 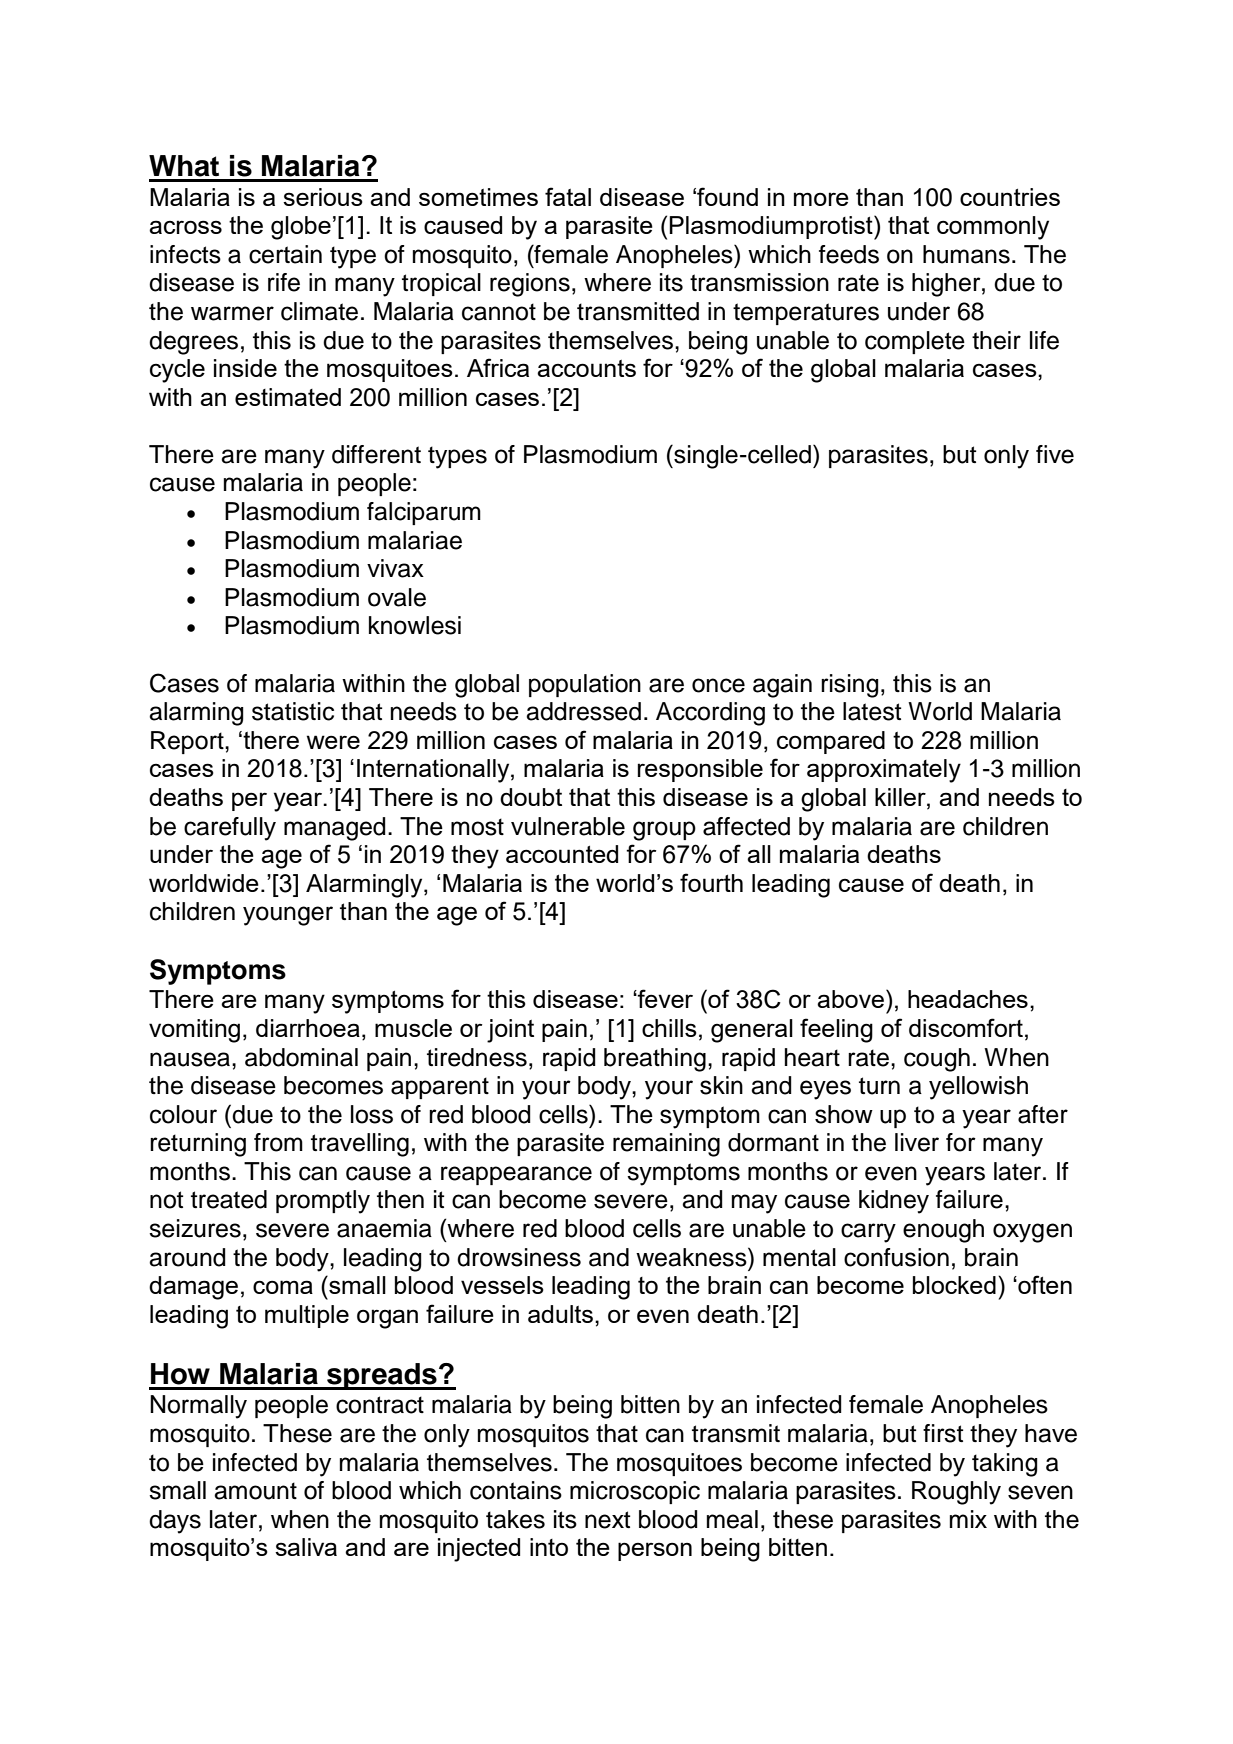 What do you see at coordinates (666, 1145) in the screenshot?
I see `remaining` at bounding box center [666, 1145].
